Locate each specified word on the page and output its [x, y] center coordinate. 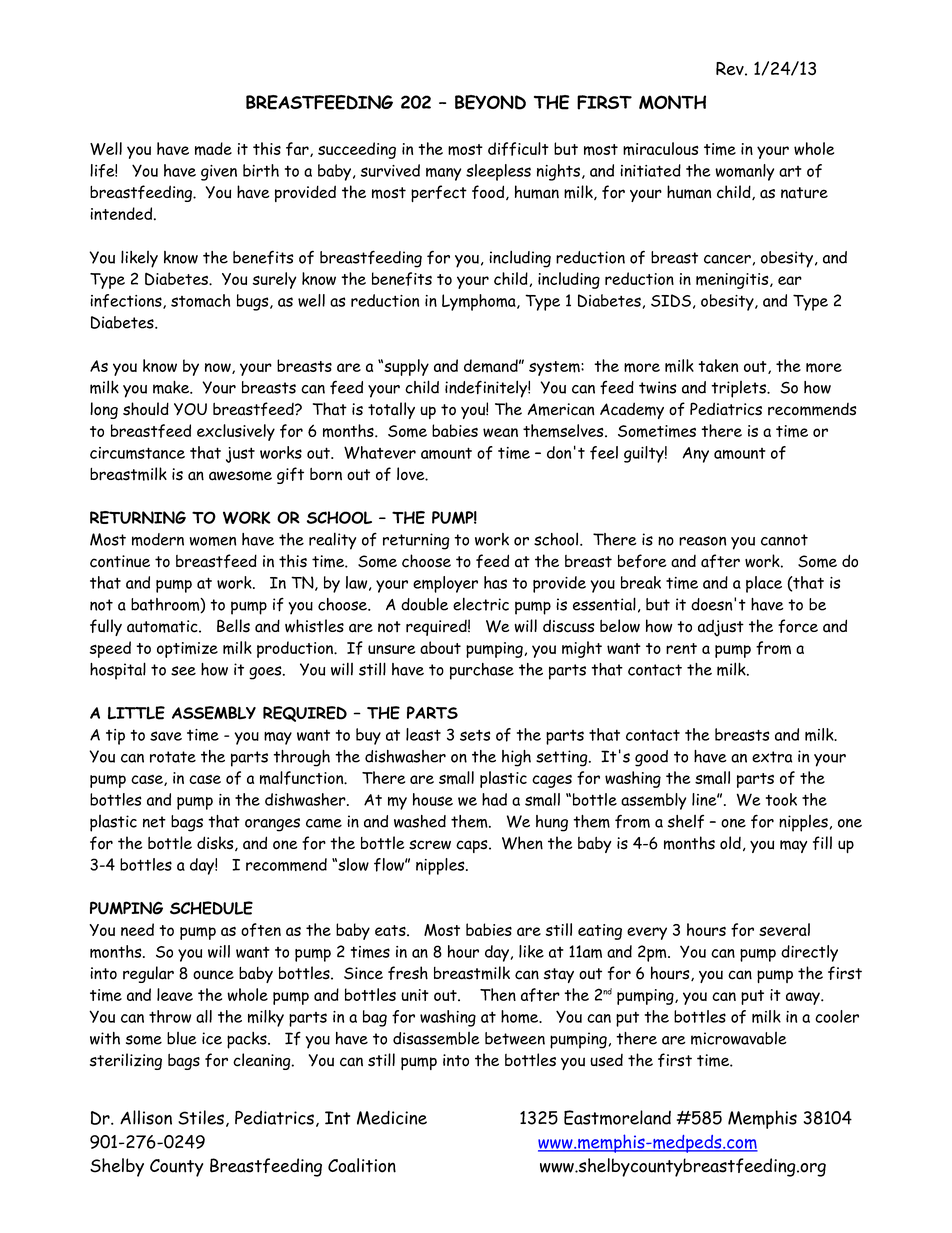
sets [475, 735]
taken [718, 365]
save [166, 736]
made [213, 149]
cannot [784, 540]
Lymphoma [480, 302]
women [212, 541]
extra [772, 757]
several [784, 929]
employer [445, 584]
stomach [200, 300]
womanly [744, 172]
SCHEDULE [211, 908]
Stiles [201, 1117]
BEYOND [490, 102]
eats [391, 930]
